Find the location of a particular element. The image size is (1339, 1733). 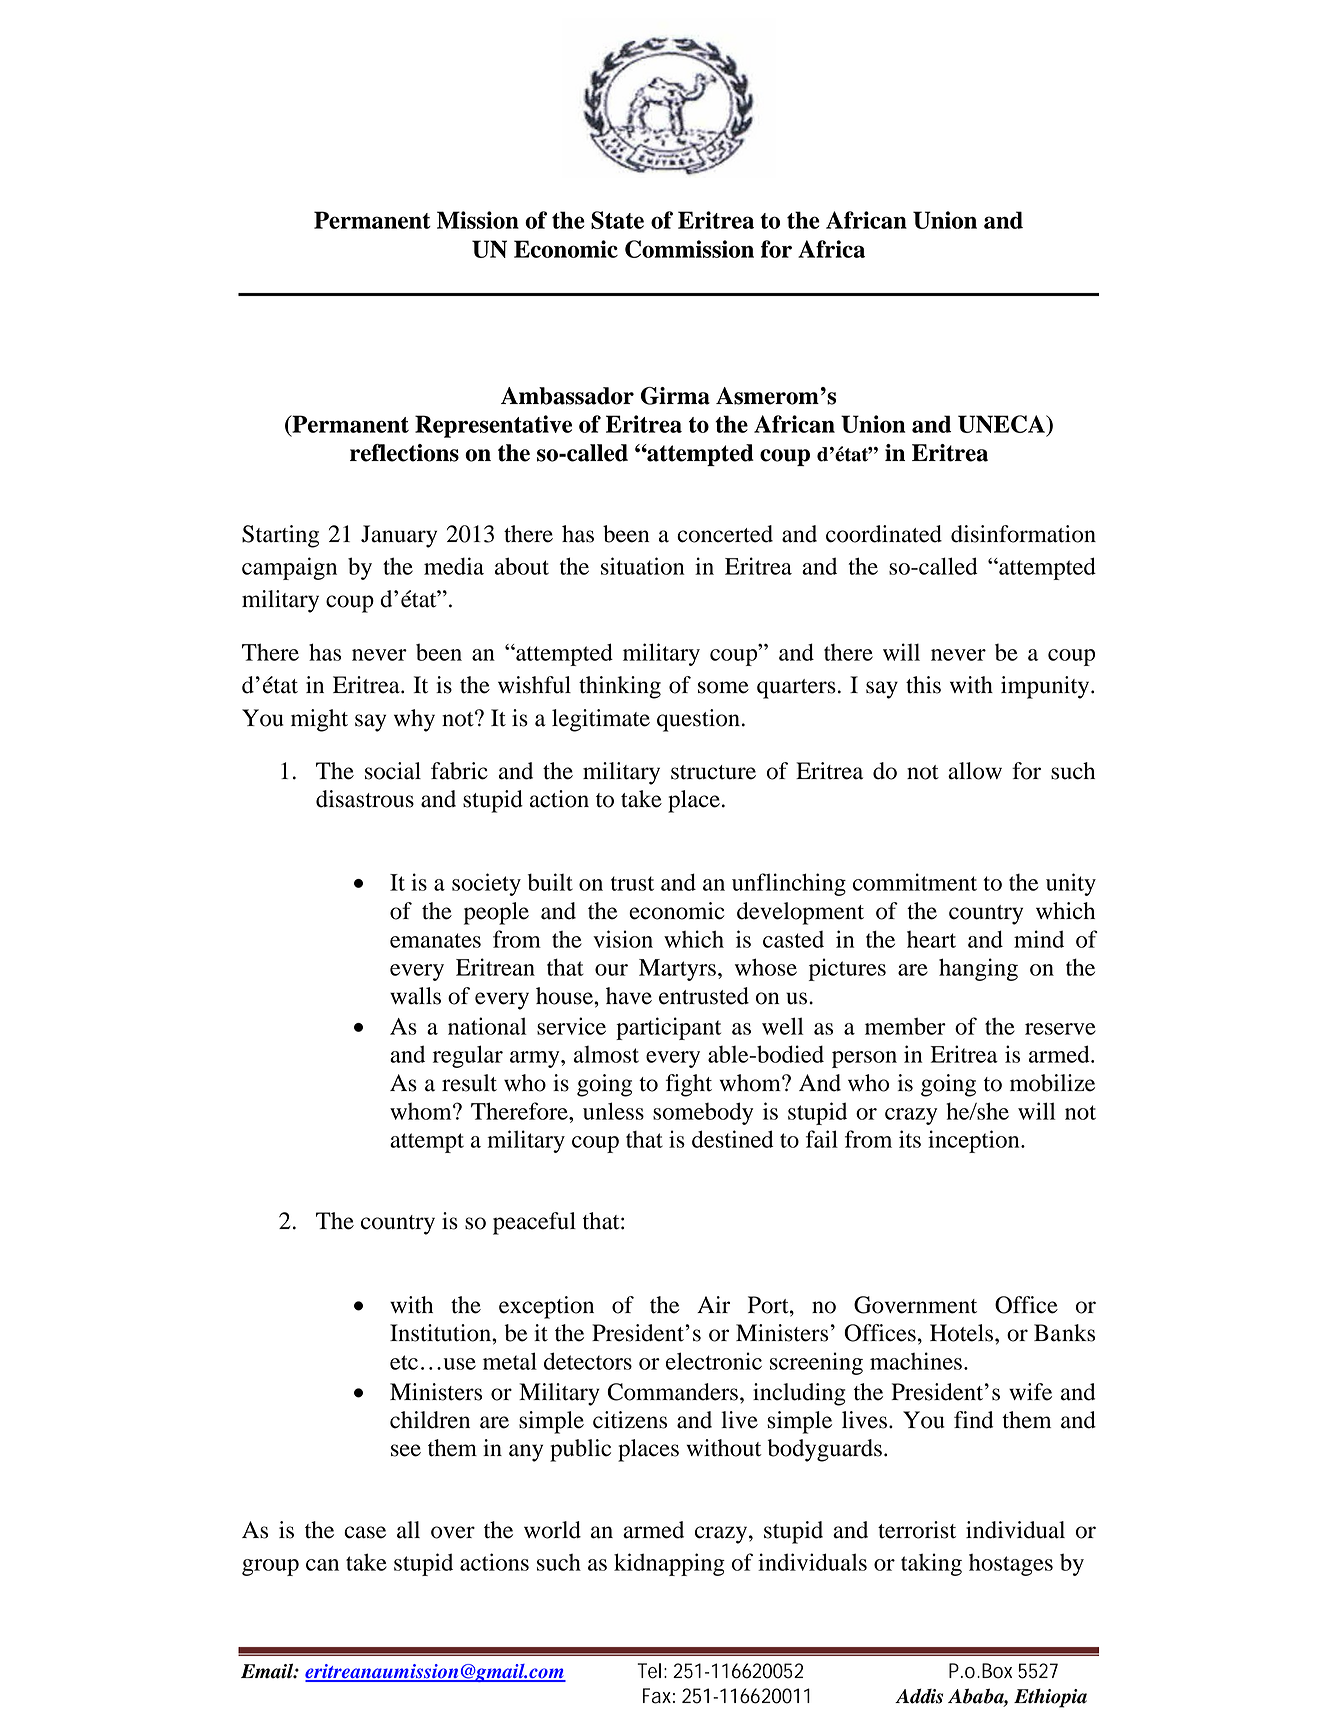

Martyrs is located at coordinates (677, 970).
